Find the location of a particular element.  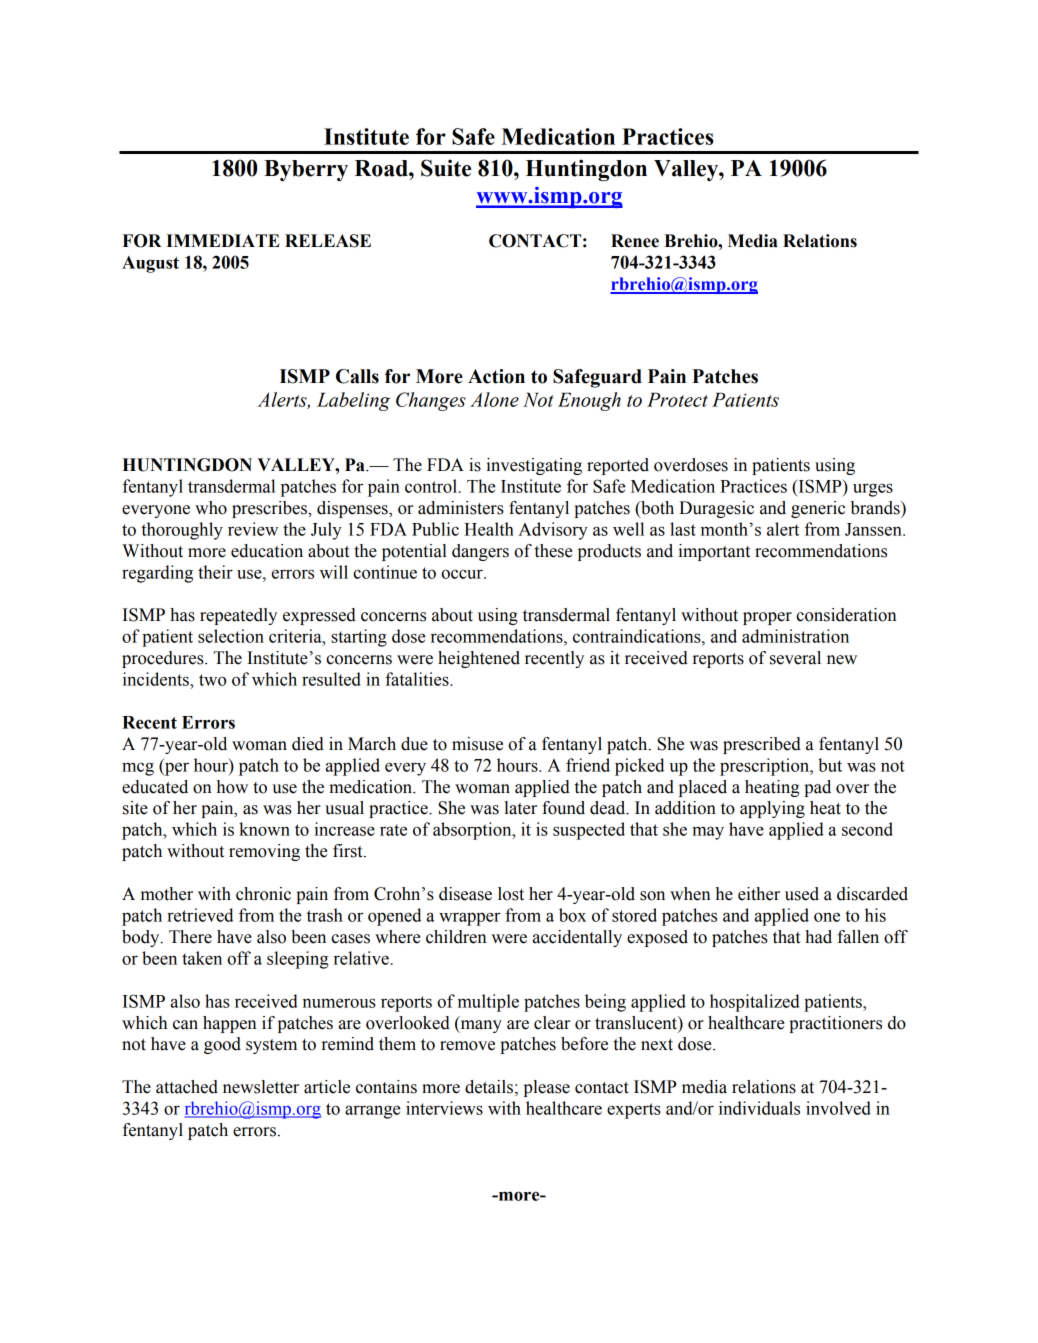

RELEASE is located at coordinates (328, 241).
